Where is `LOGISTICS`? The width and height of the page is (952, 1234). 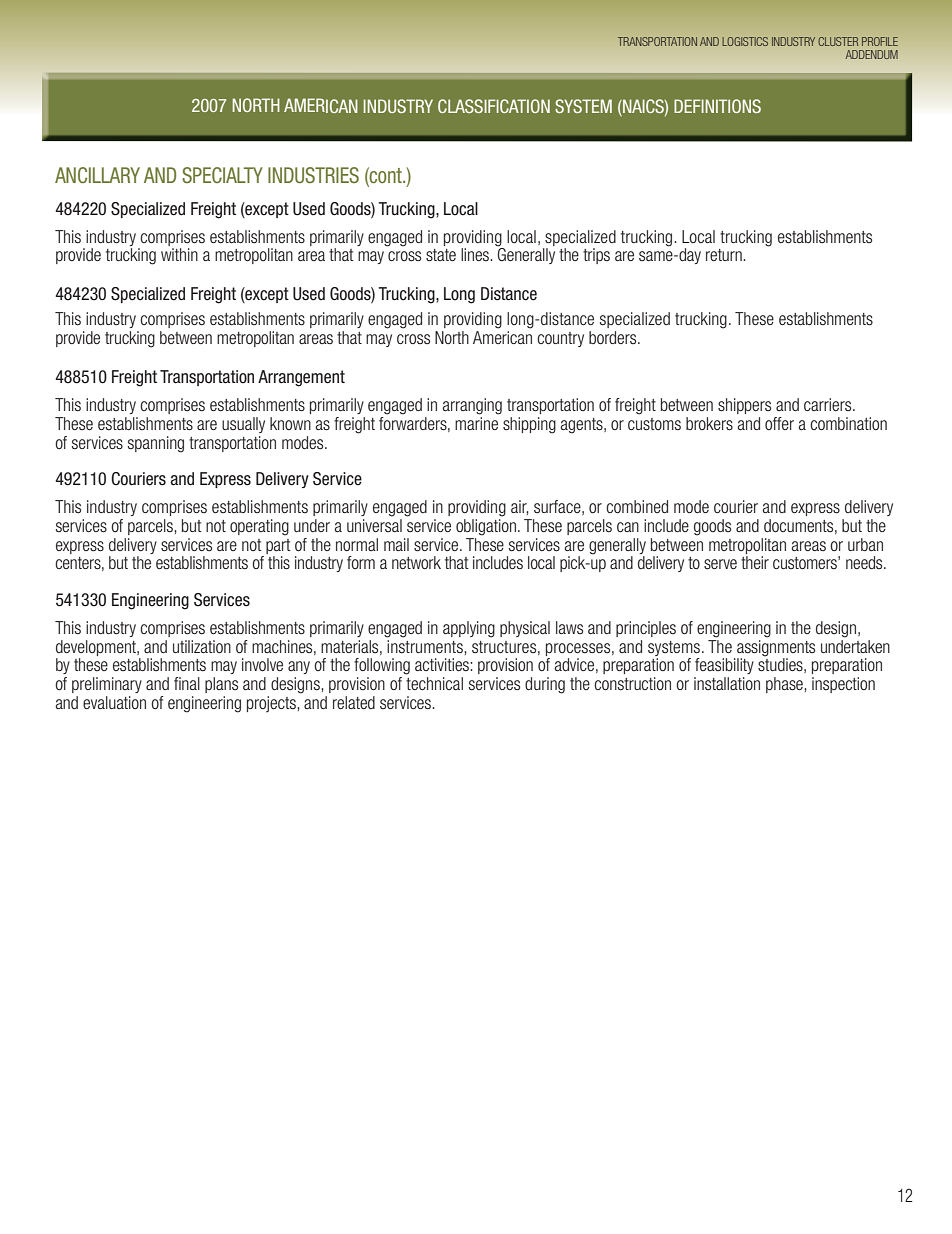
LOGISTICS is located at coordinates (745, 41).
